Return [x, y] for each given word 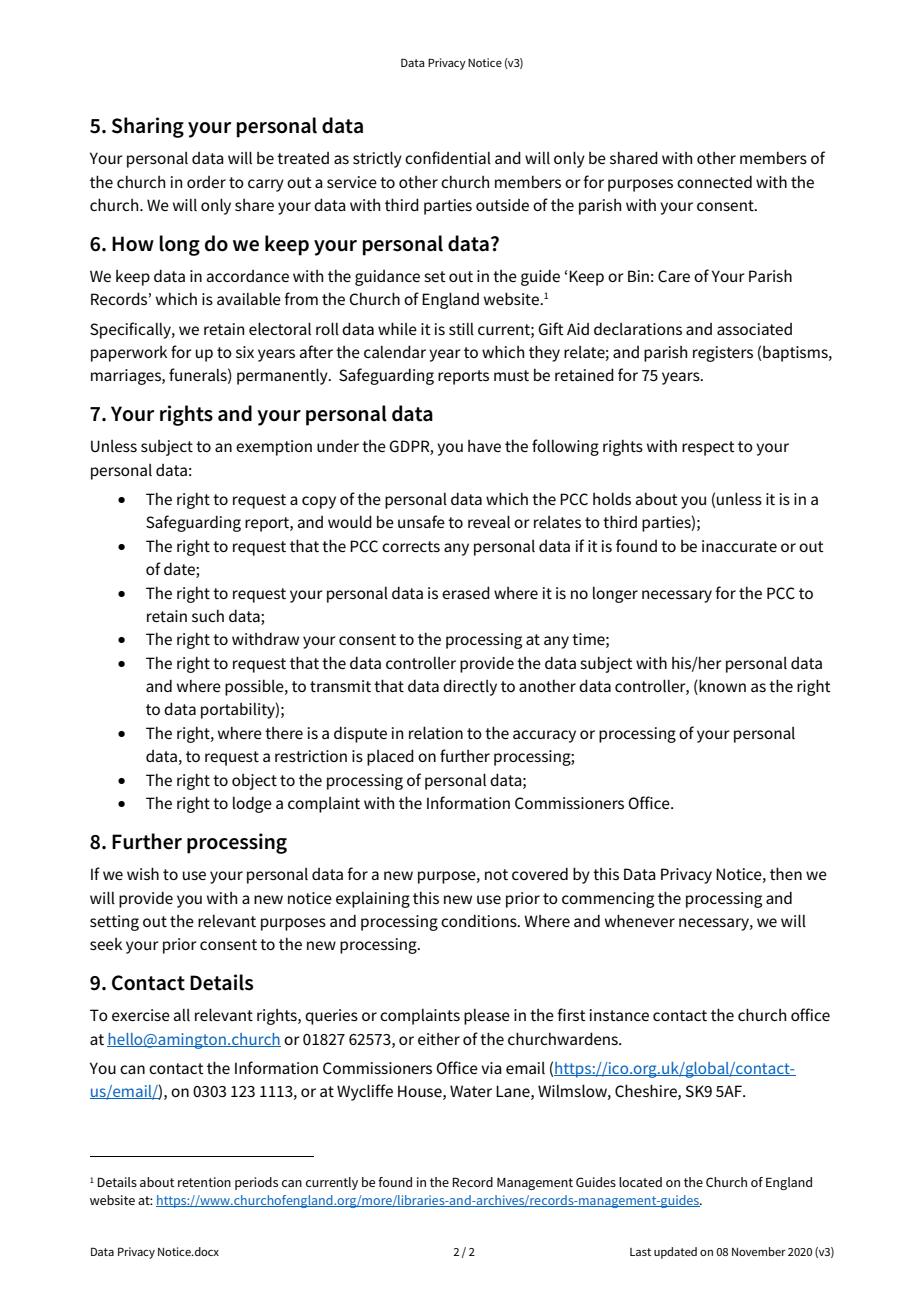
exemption [274, 448]
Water [471, 1091]
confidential [448, 157]
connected [714, 181]
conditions [480, 920]
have [484, 446]
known [721, 687]
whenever [640, 920]
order [206, 182]
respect [708, 448]
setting [114, 923]
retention [204, 1182]
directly [470, 687]
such [208, 616]
